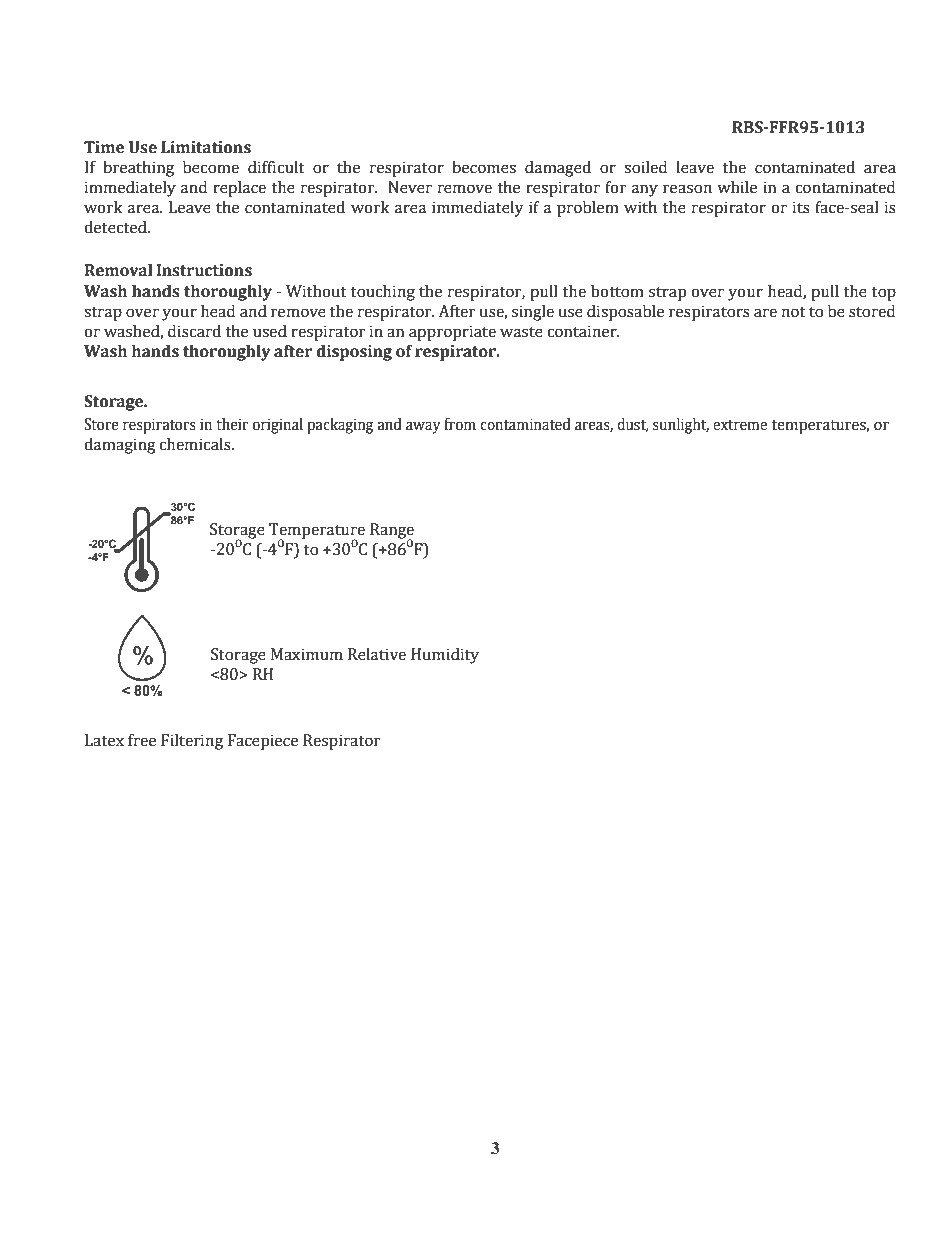 The width and height of the image is (952, 1233). What do you see at coordinates (445, 656) in the image?
I see `Humidity` at bounding box center [445, 656].
